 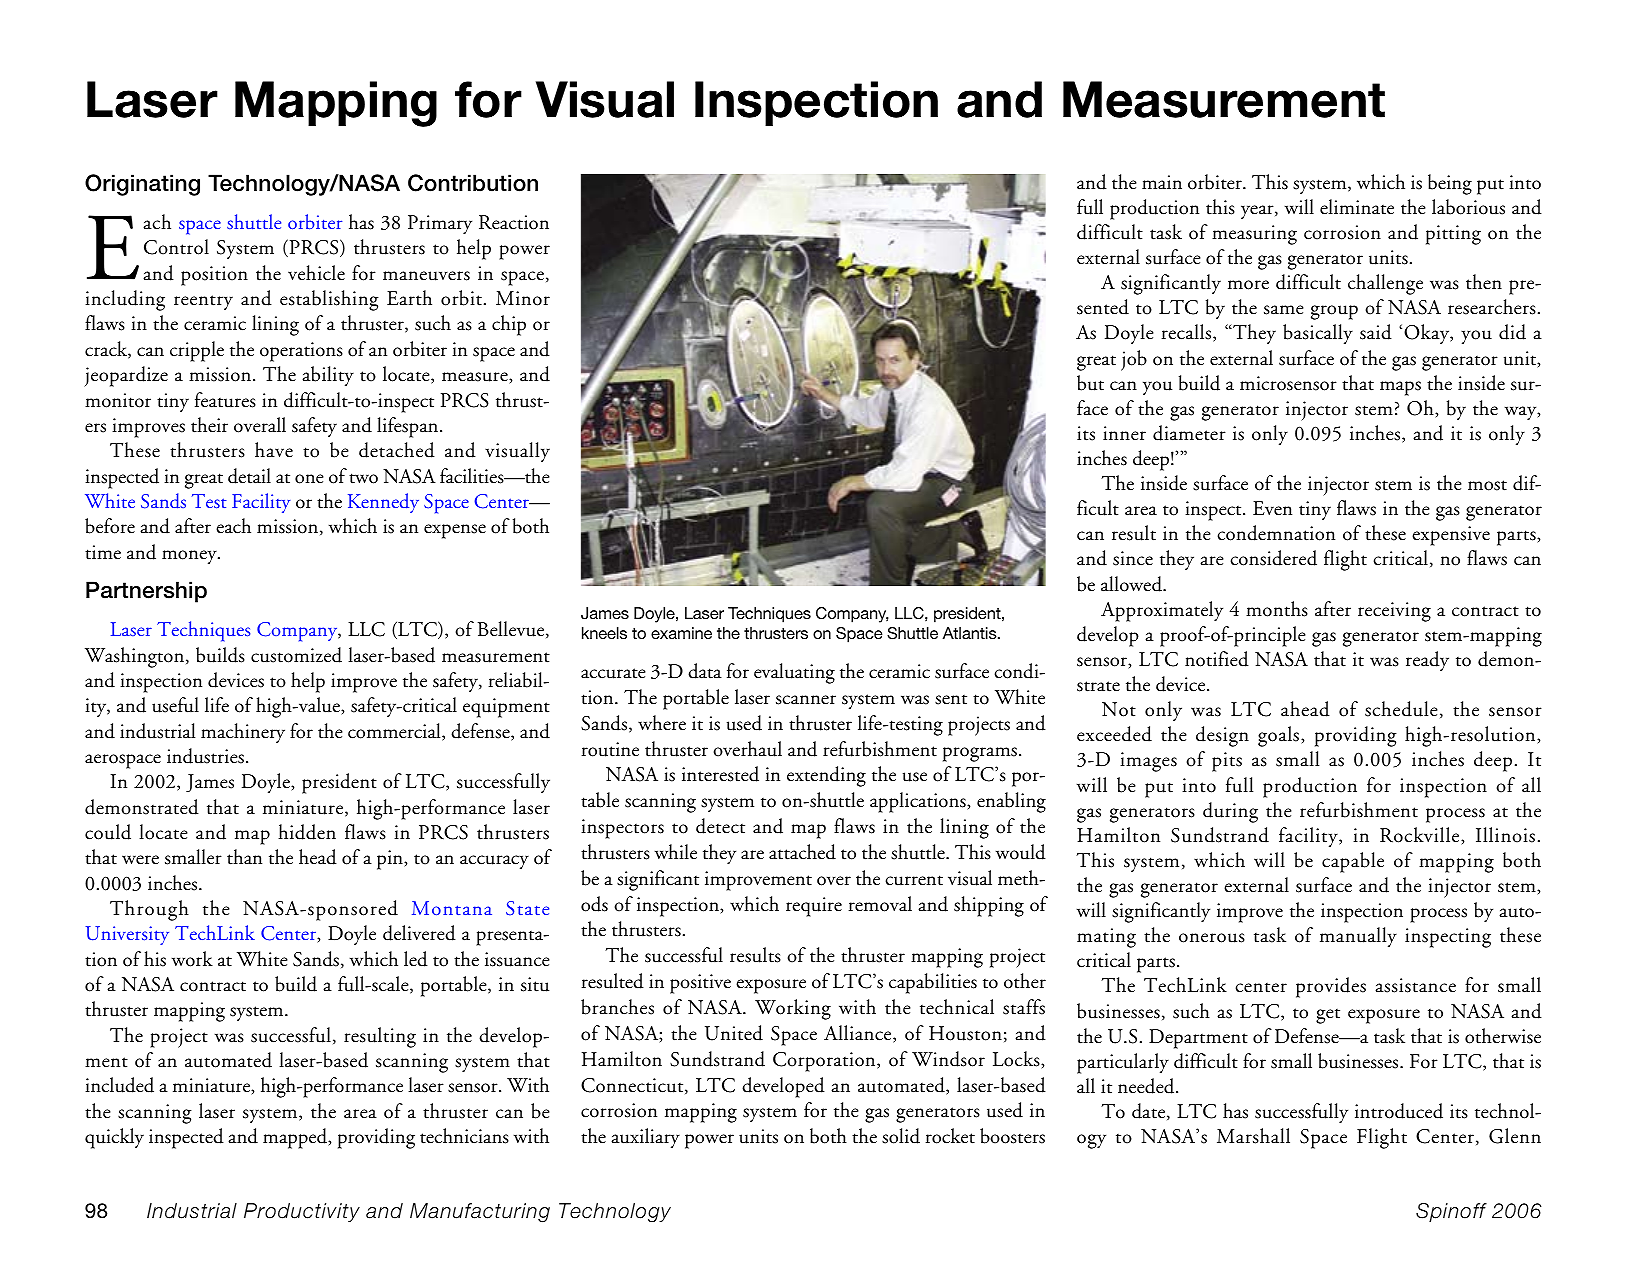 I want to click on money, so click(x=190, y=557).
